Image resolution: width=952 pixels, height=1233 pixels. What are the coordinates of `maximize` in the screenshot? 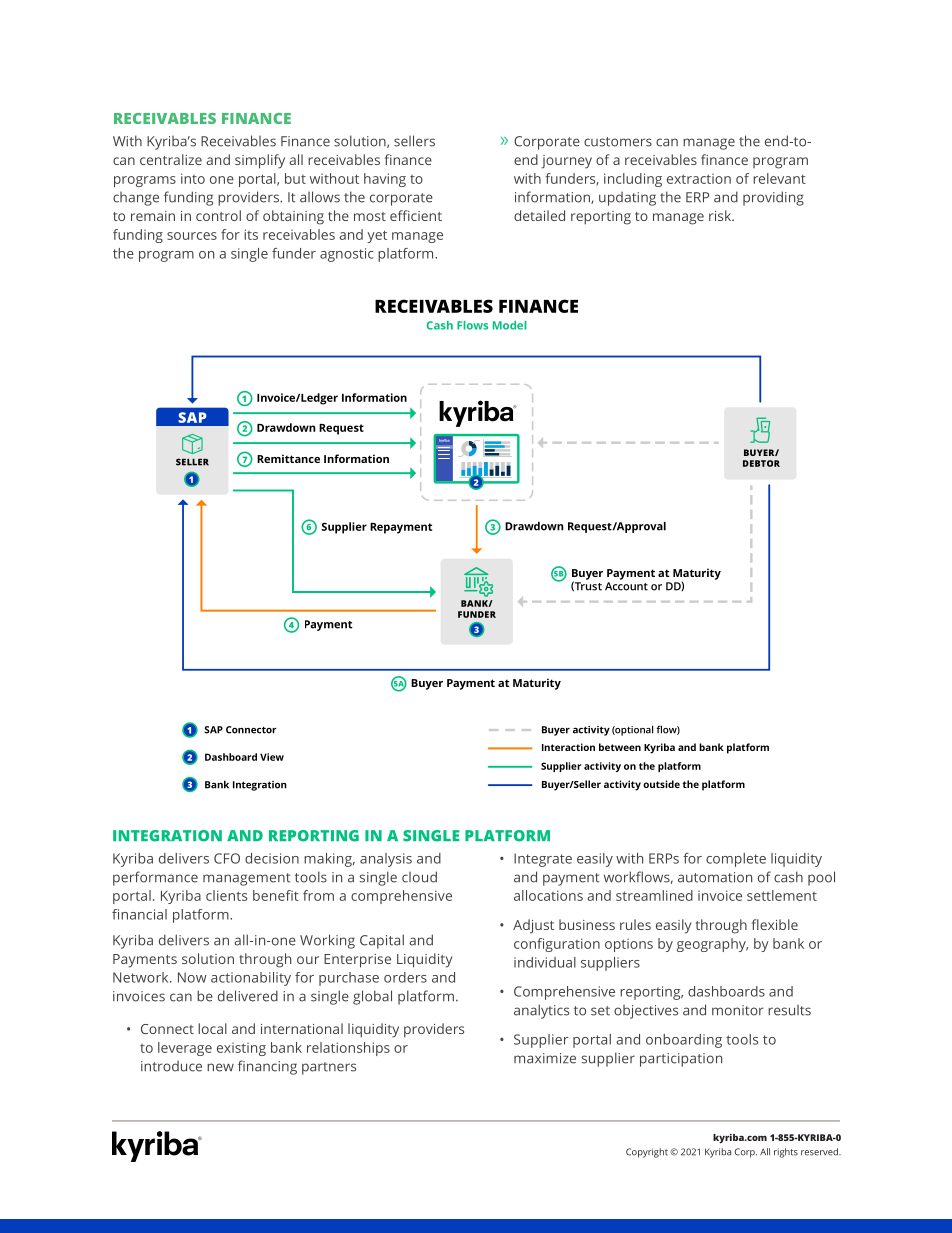 It's located at (545, 1058).
